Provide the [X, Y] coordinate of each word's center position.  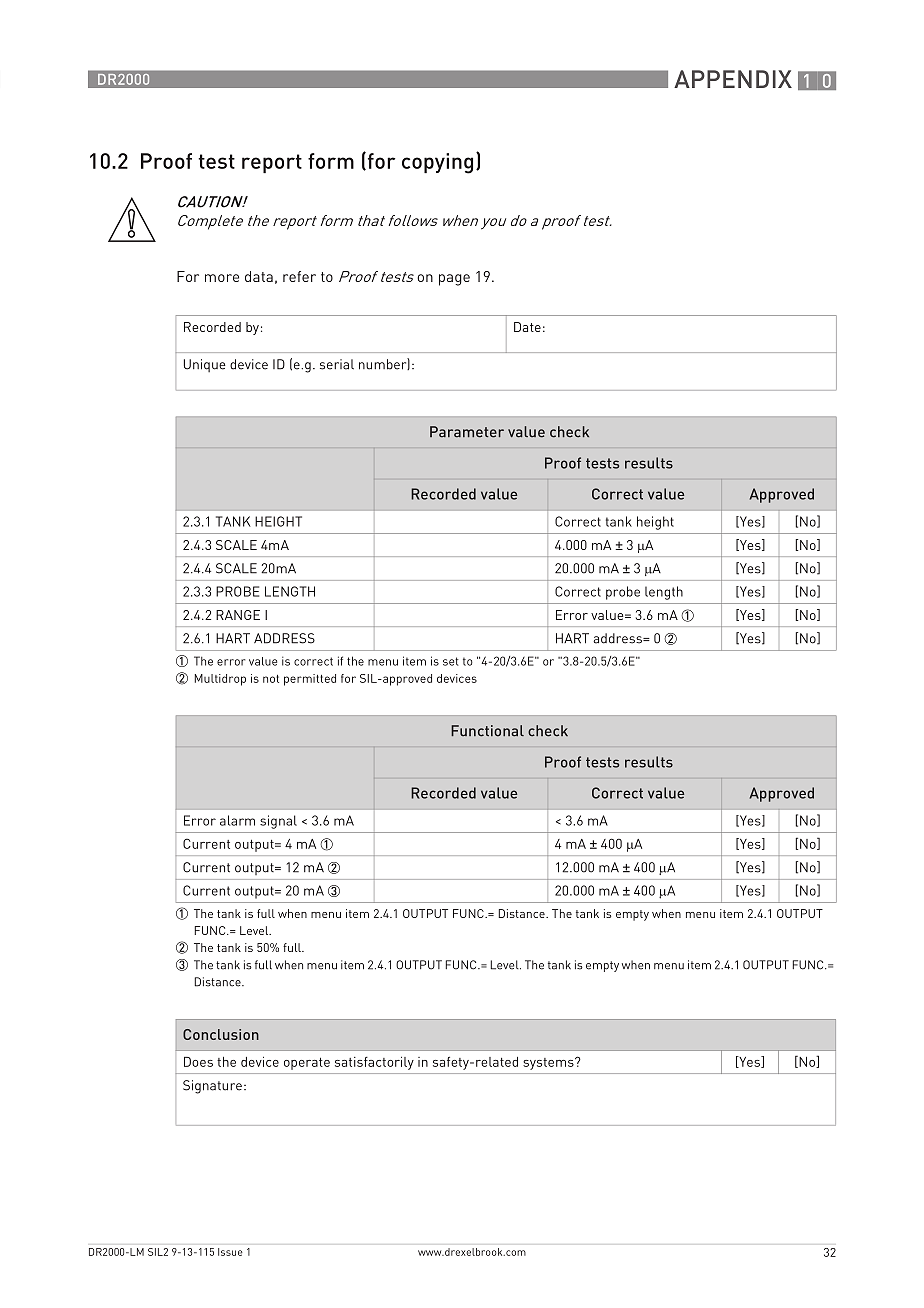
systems [549, 1064]
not [271, 679]
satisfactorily [374, 1063]
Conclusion [221, 1034]
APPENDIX [733, 79]
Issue [230, 1252]
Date [527, 327]
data [259, 276]
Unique [205, 365]
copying [437, 163]
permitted [310, 680]
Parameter [467, 432]
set [451, 661]
